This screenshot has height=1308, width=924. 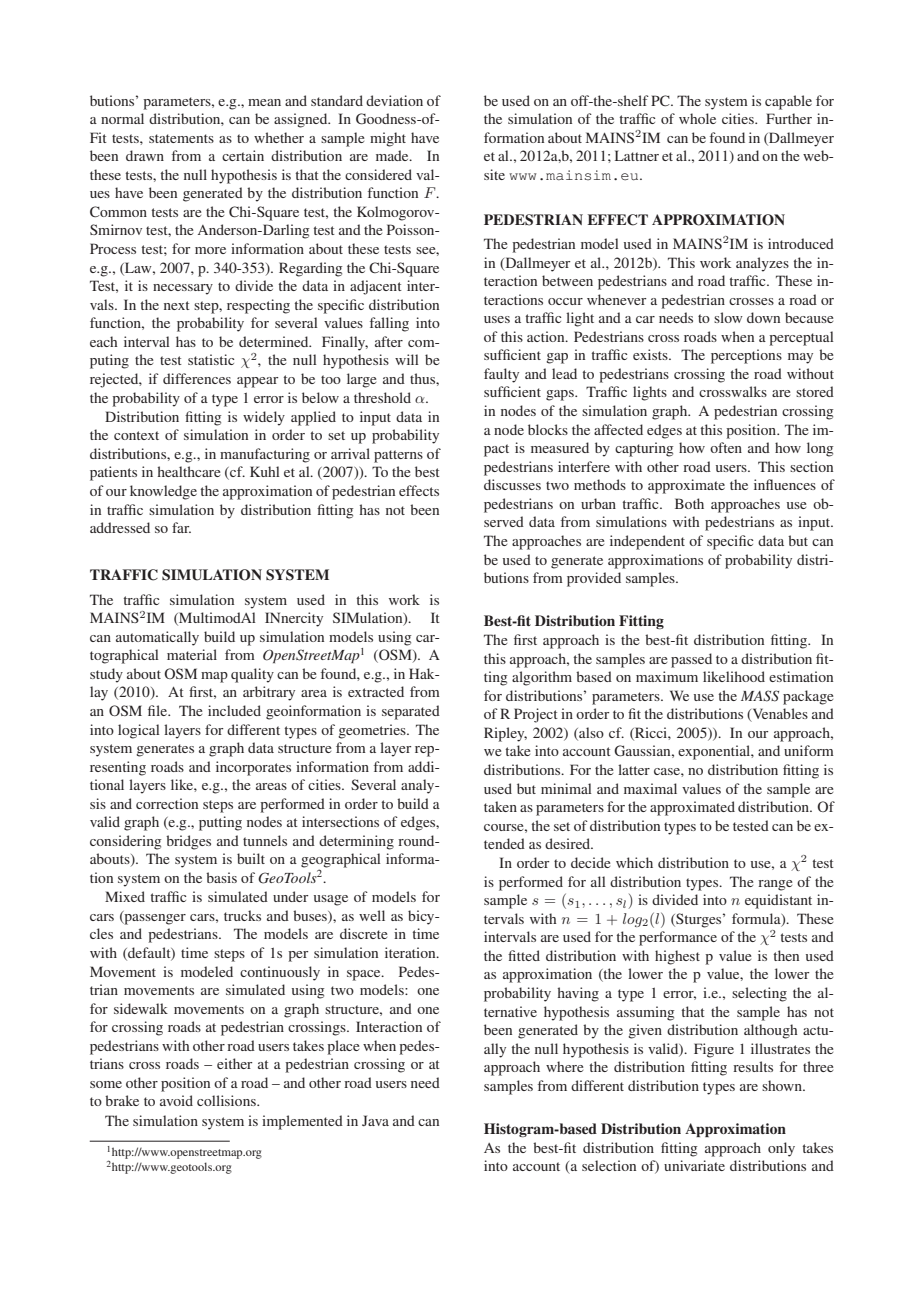 What do you see at coordinates (376, 691) in the screenshot?
I see `extracted` at bounding box center [376, 691].
